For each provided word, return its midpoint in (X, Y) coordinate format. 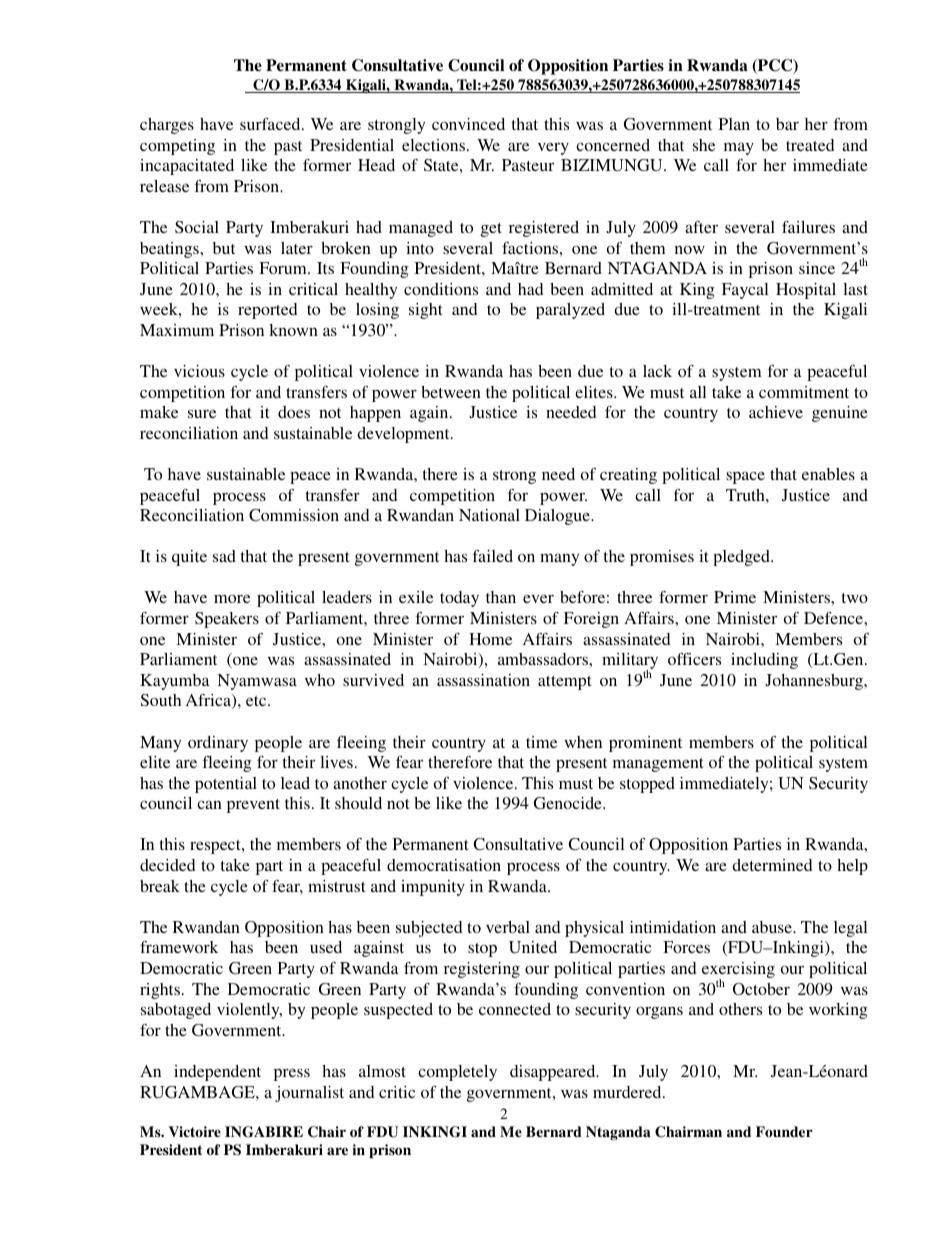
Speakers (227, 620)
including (764, 661)
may (739, 148)
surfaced (271, 124)
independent (217, 1073)
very (553, 149)
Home (490, 639)
